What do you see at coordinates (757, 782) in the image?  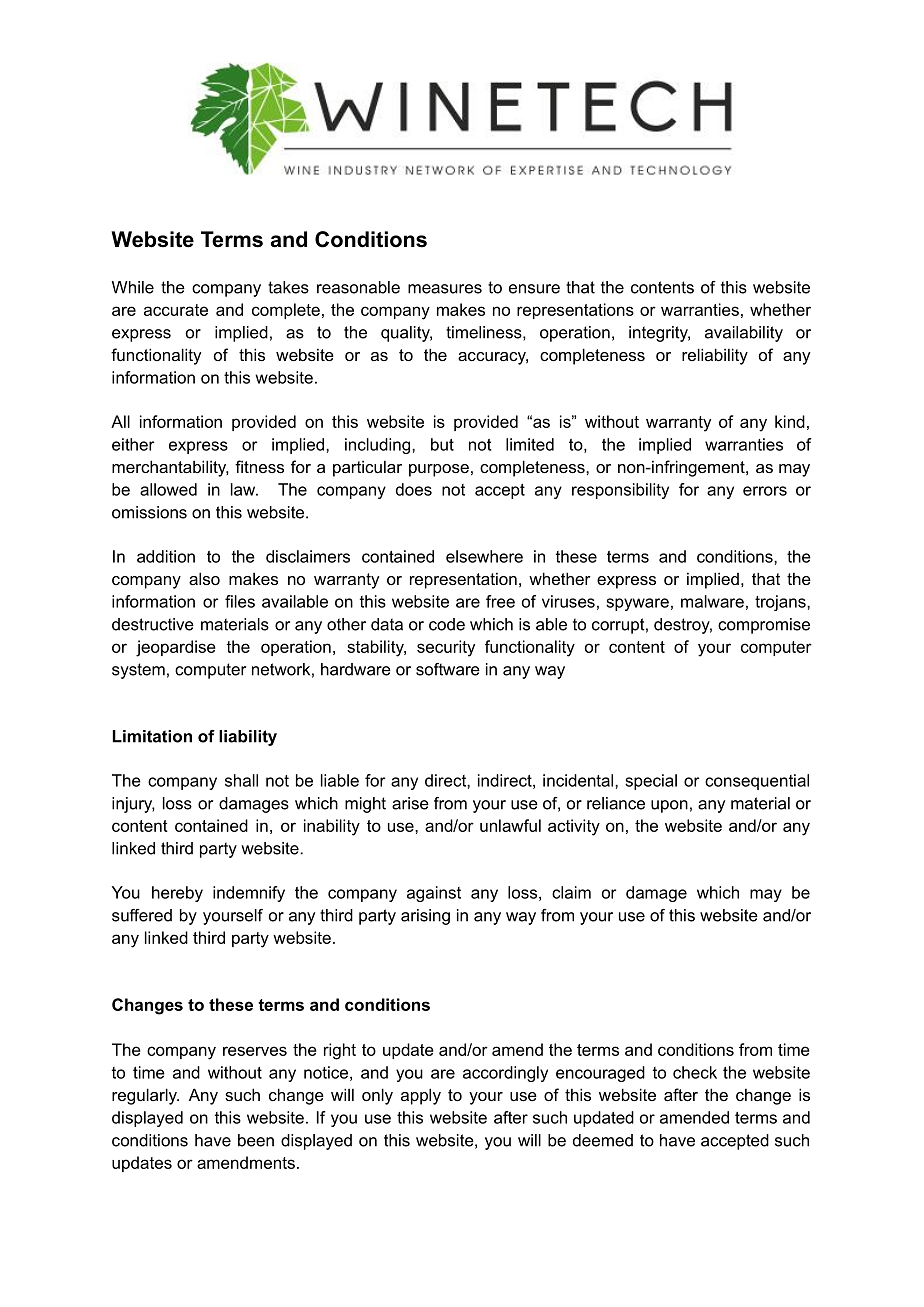 I see `consequential` at bounding box center [757, 782].
